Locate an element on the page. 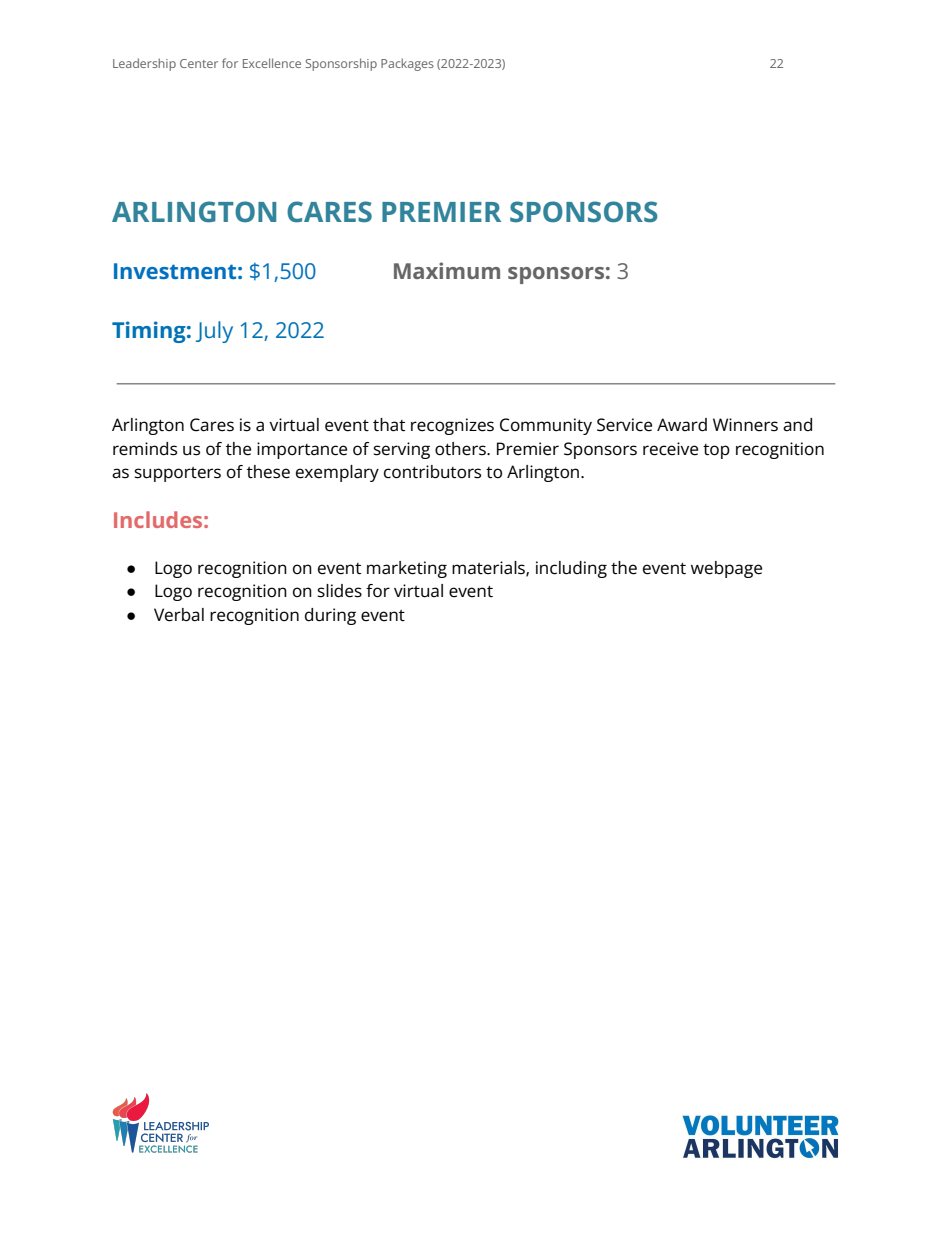 This document has width=952, height=1233. these is located at coordinates (268, 472).
